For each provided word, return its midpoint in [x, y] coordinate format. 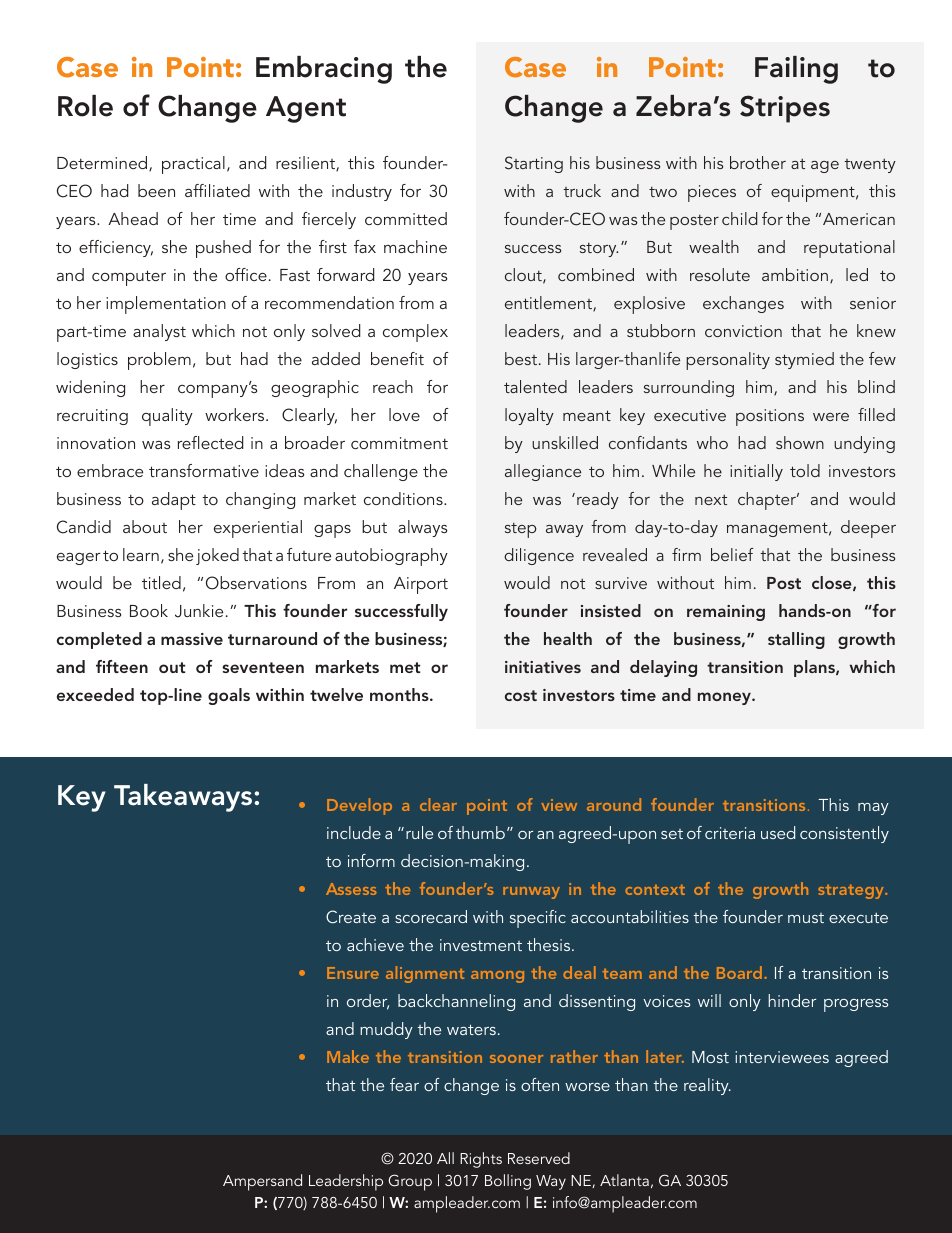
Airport [421, 585]
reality [707, 1086]
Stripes [785, 109]
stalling [796, 640]
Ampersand [262, 1182]
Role [85, 106]
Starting [534, 164]
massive [192, 639]
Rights [481, 1160]
